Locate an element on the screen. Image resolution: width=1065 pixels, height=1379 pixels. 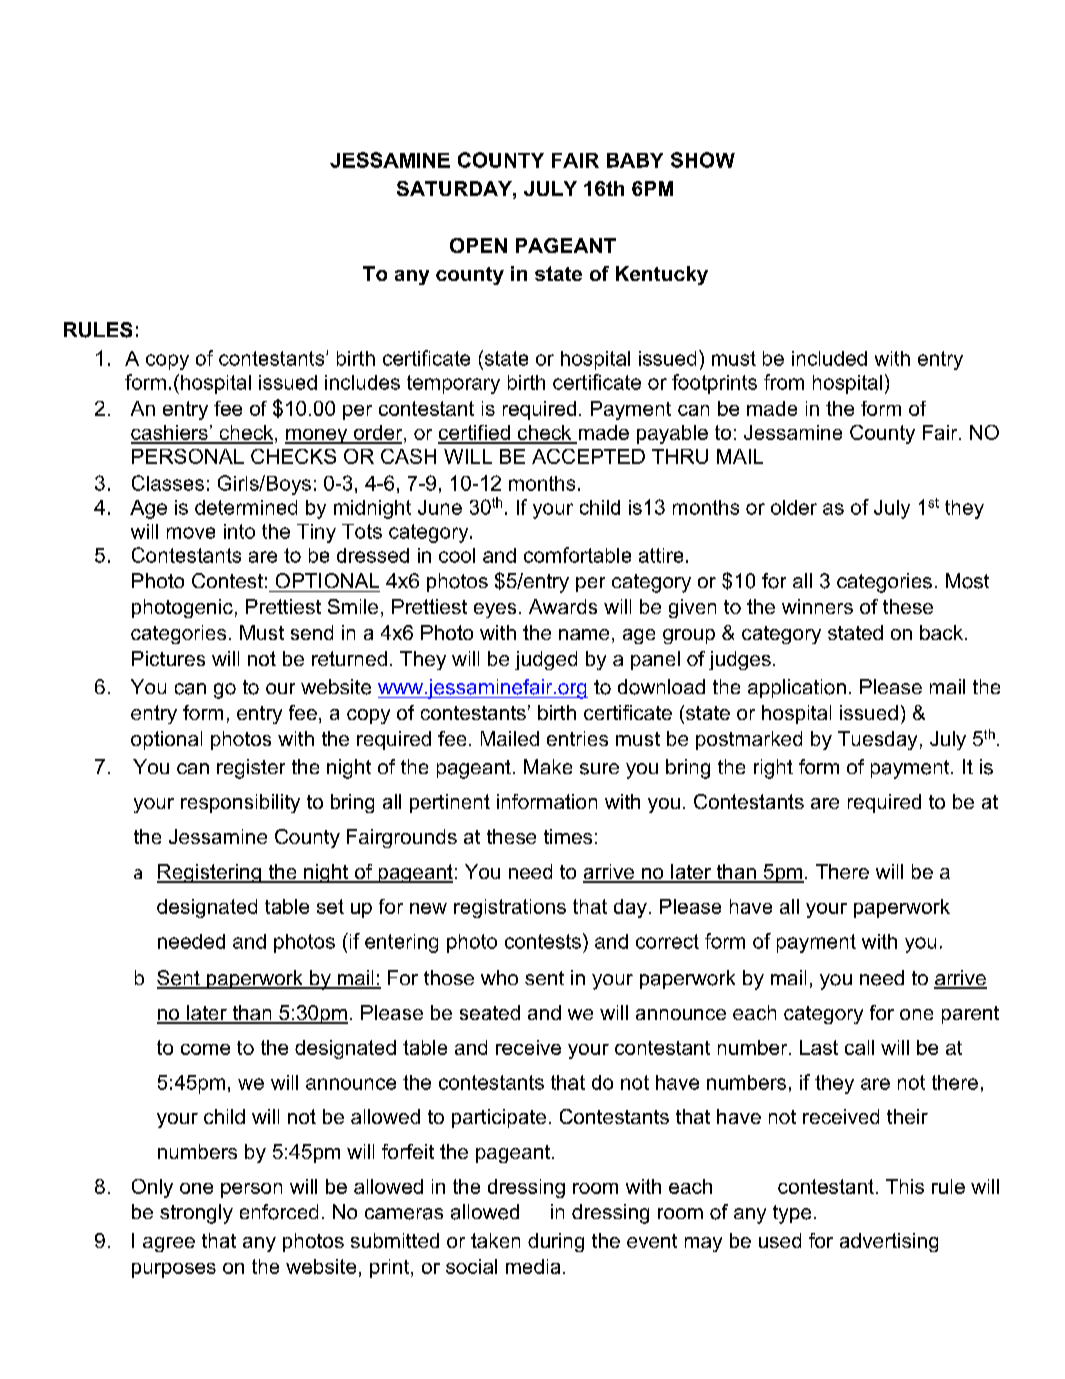
Pictures is located at coordinates (168, 658).
